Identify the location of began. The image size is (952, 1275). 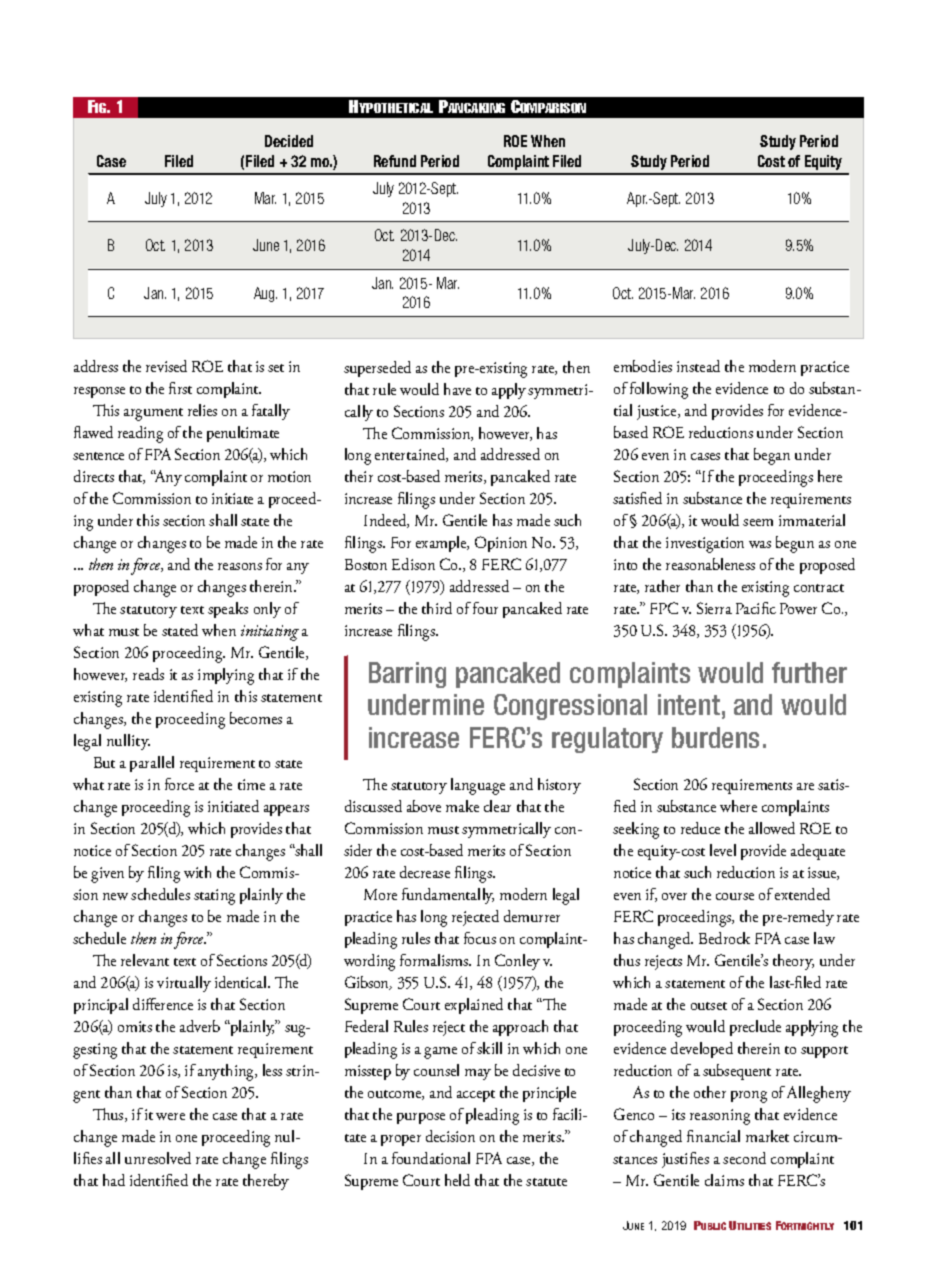
(772, 456).
